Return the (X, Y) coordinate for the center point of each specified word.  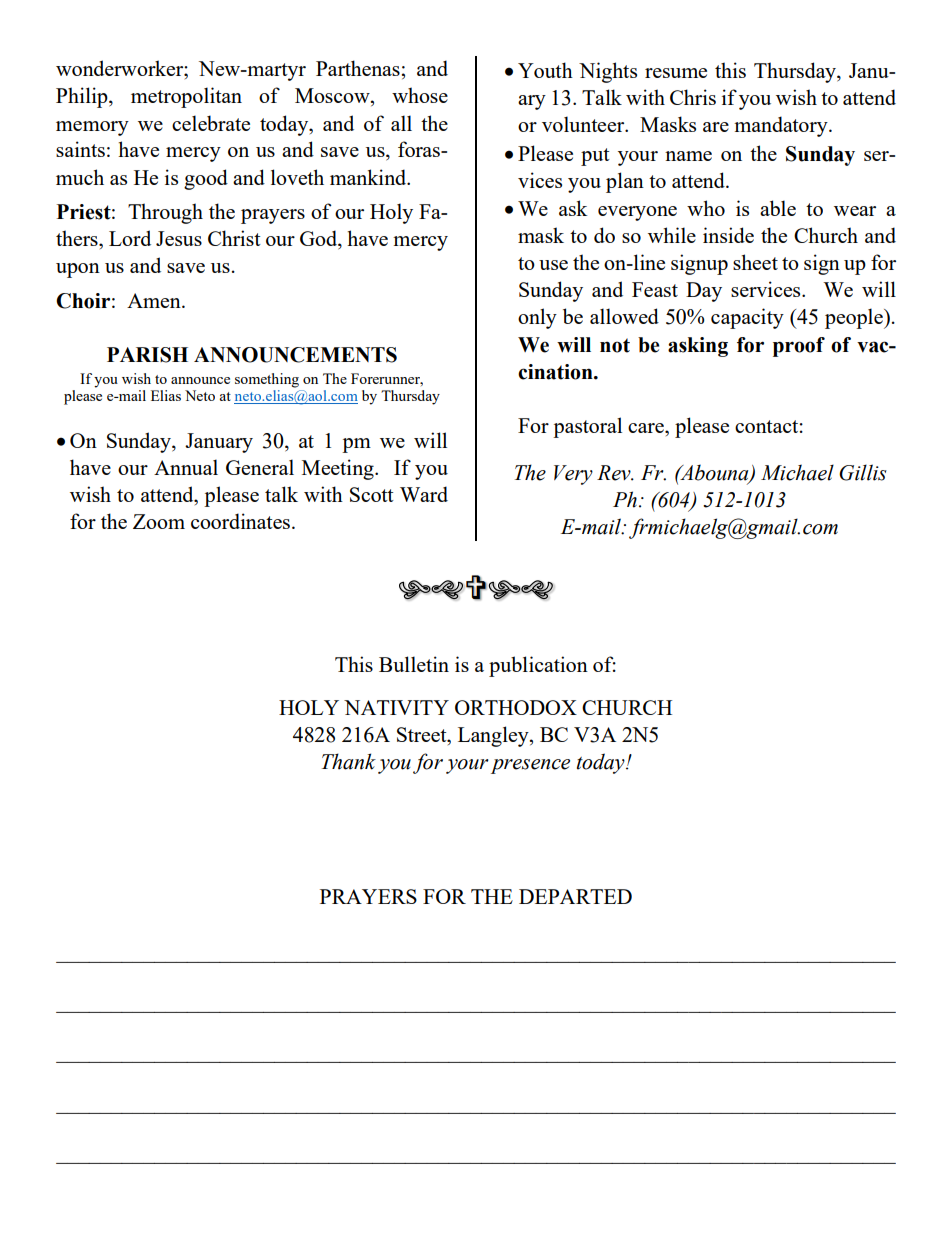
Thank (349, 761)
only (537, 318)
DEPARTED (575, 896)
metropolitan (186, 97)
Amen (155, 300)
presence (530, 766)
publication (538, 666)
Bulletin (414, 664)
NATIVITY (396, 707)
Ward (424, 494)
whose (420, 95)
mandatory (782, 126)
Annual (186, 467)
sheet (755, 262)
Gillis (863, 472)
